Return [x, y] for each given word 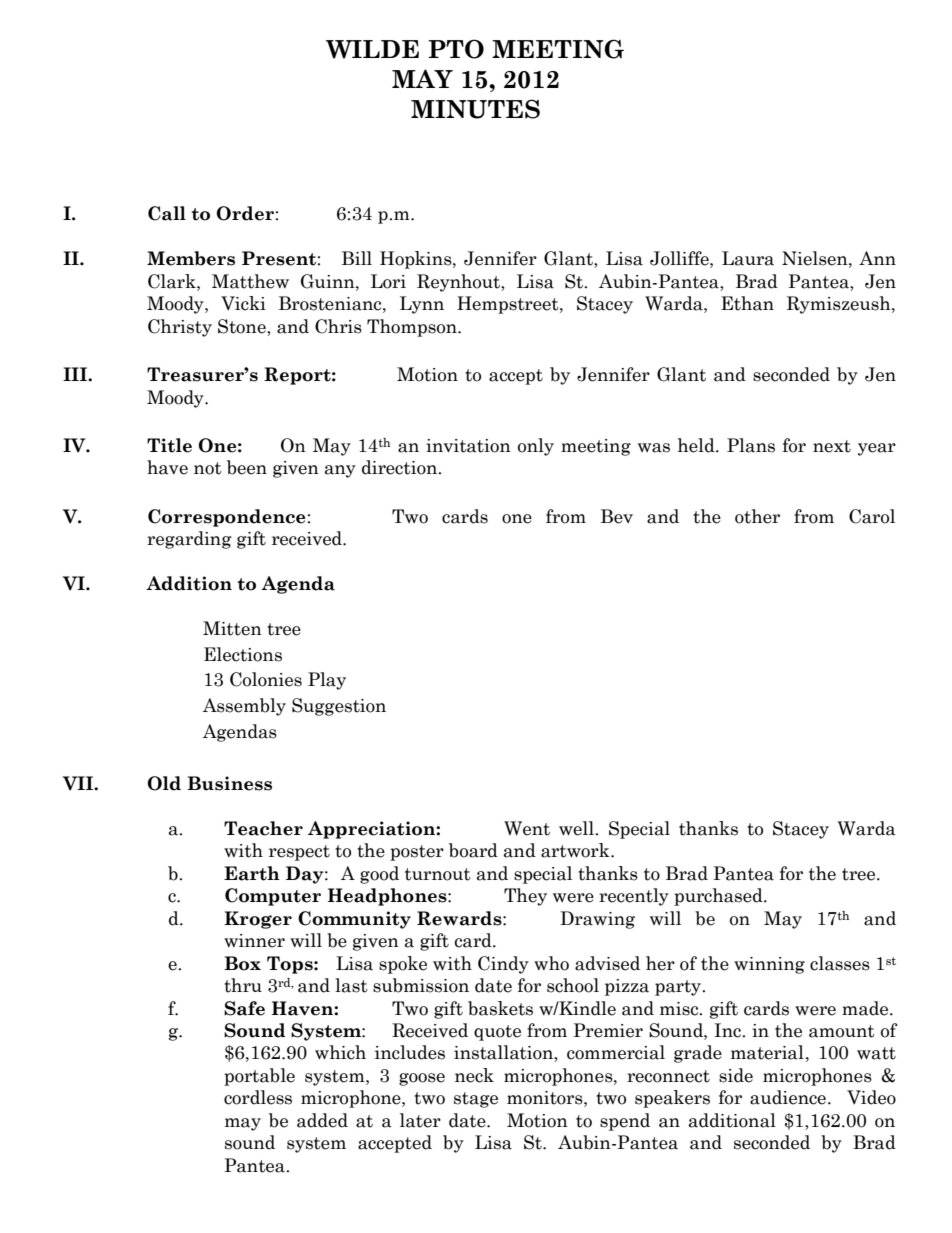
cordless [258, 1097]
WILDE [372, 49]
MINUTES [475, 109]
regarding [189, 540]
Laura [748, 258]
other [757, 516]
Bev [617, 516]
